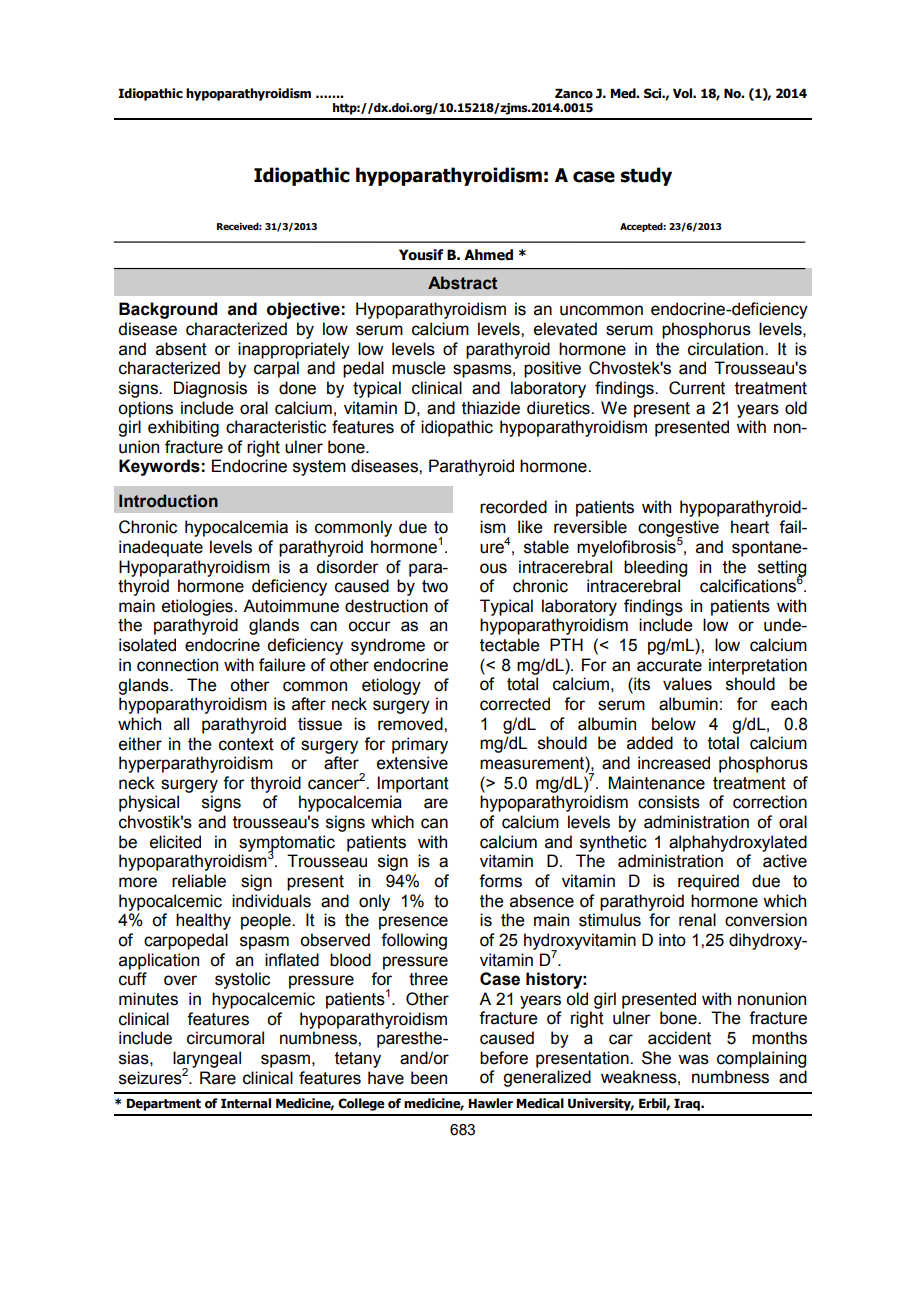  I want to click on recorded, so click(513, 507).
